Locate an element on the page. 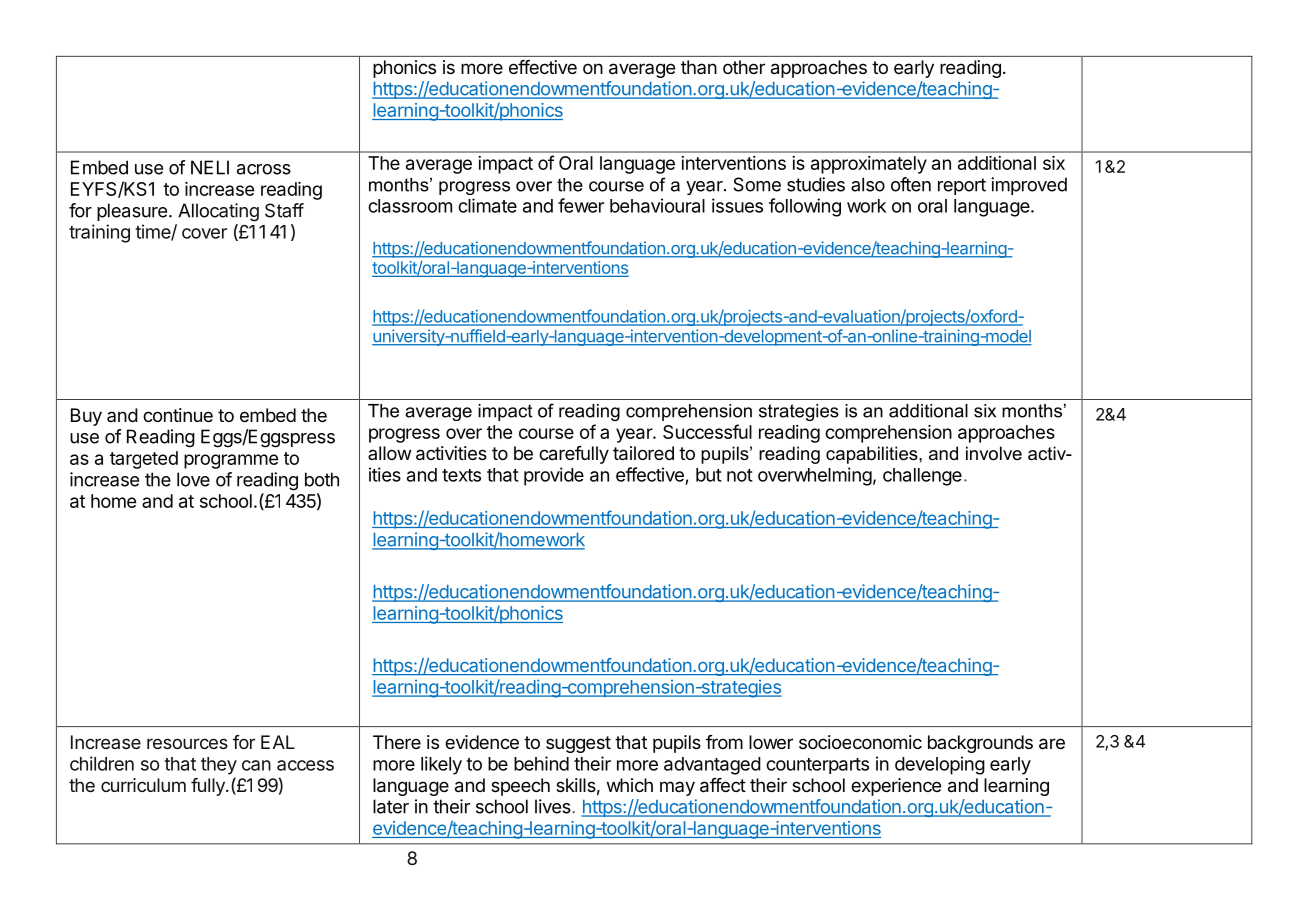  they is located at coordinates (219, 766).
